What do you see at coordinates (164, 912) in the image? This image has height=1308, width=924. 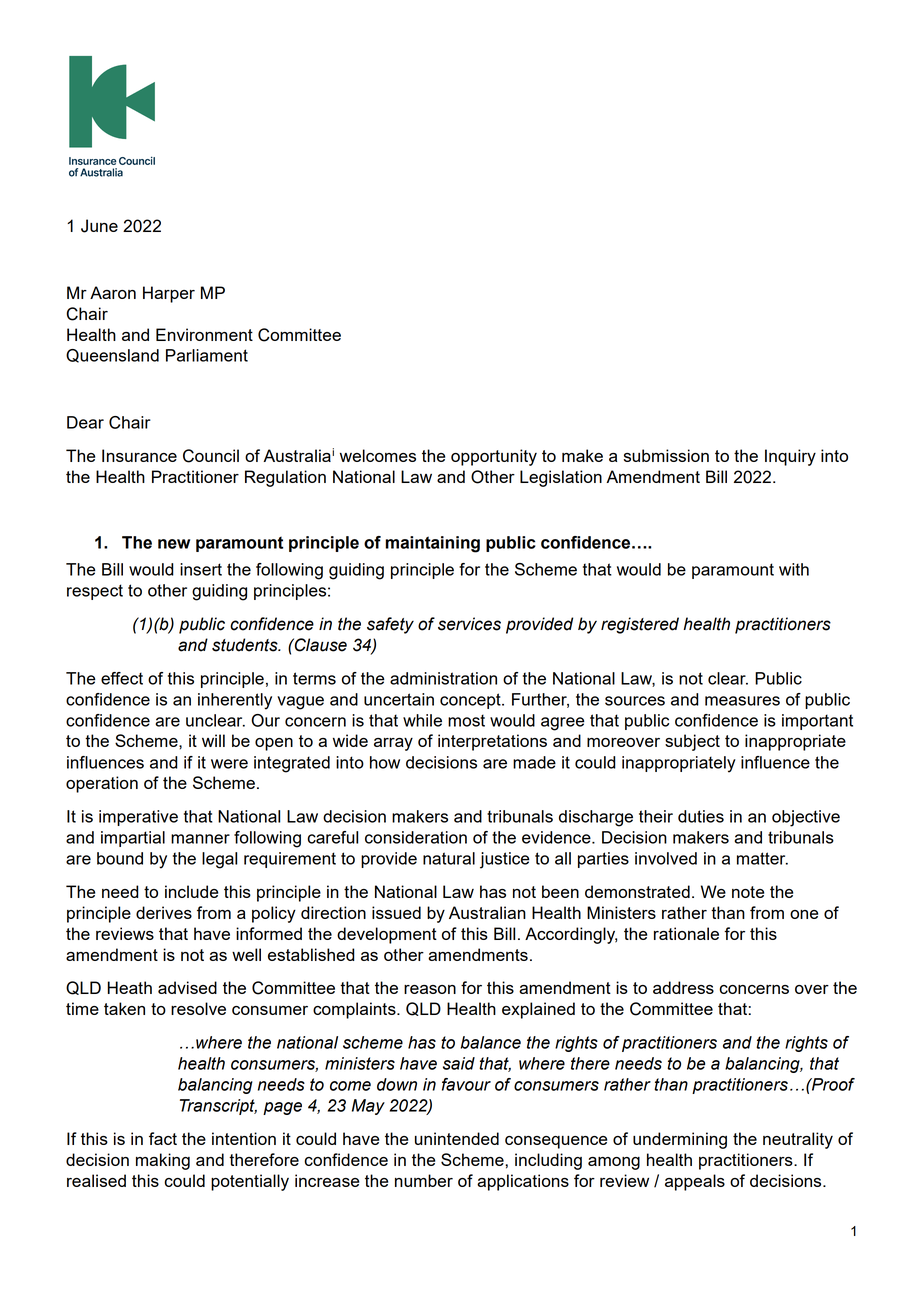 I see `derives` at bounding box center [164, 912].
